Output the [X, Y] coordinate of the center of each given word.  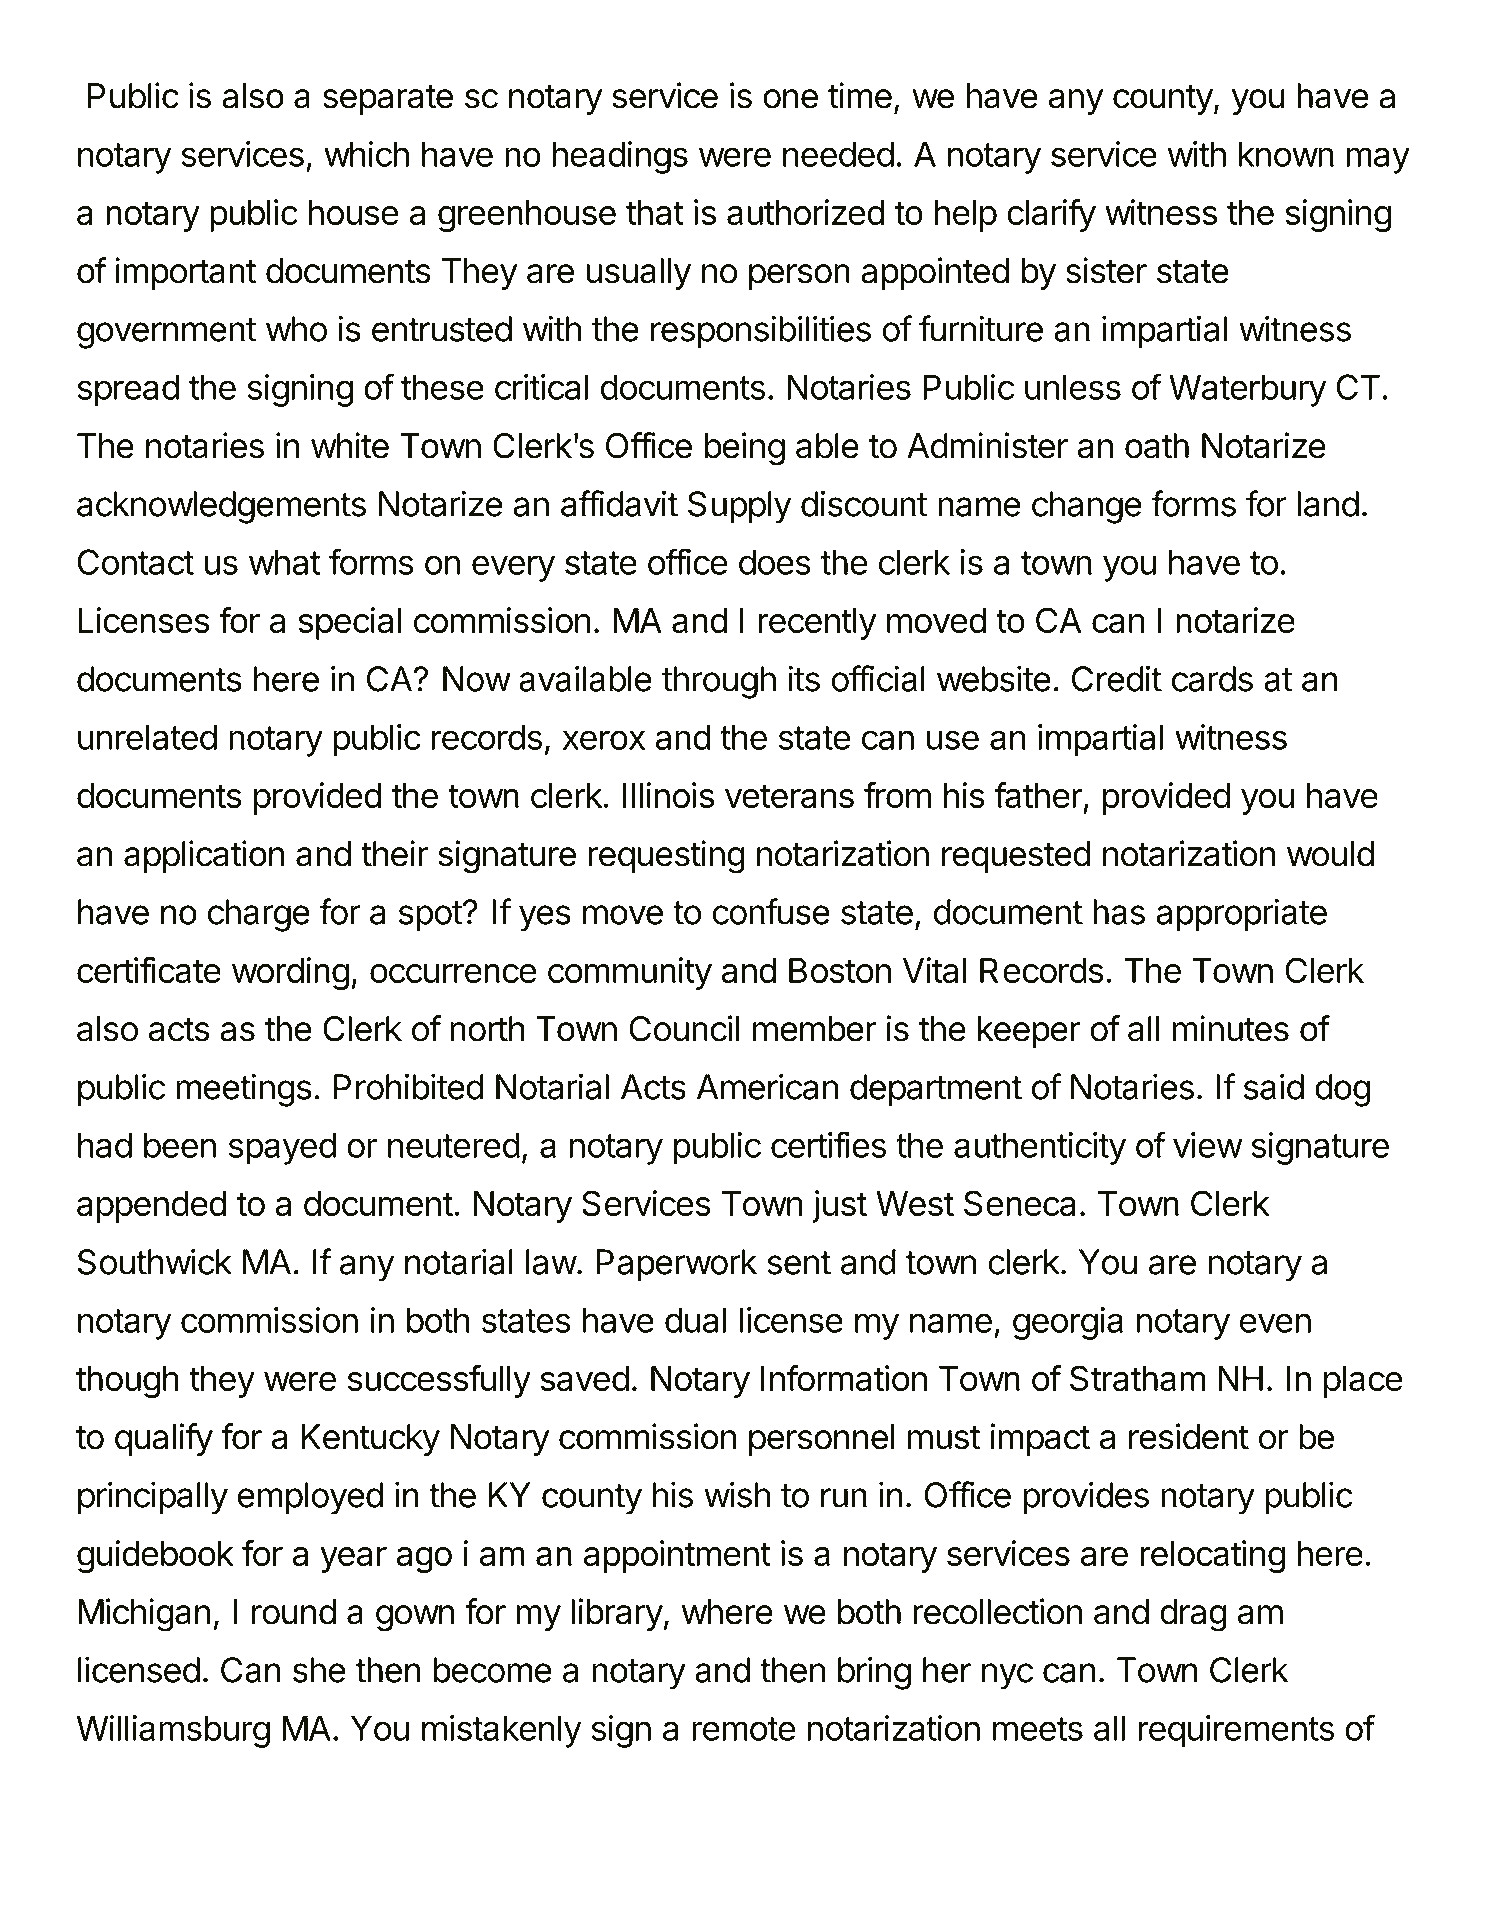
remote [744, 1729]
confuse [771, 911]
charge [259, 915]
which [366, 154]
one [790, 99]
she [319, 1670]
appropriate [1241, 915]
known [1286, 154]
